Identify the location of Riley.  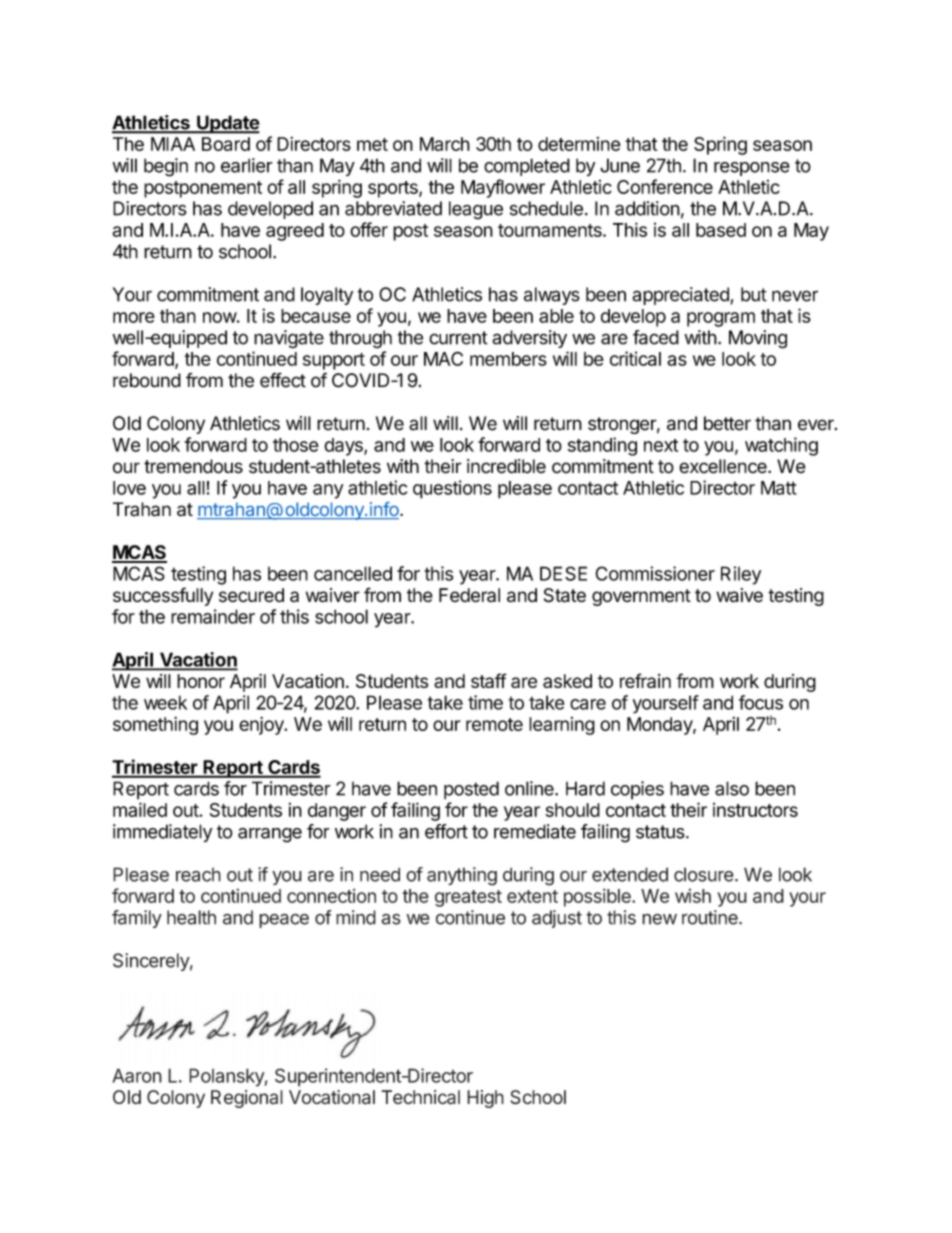
(741, 575).
